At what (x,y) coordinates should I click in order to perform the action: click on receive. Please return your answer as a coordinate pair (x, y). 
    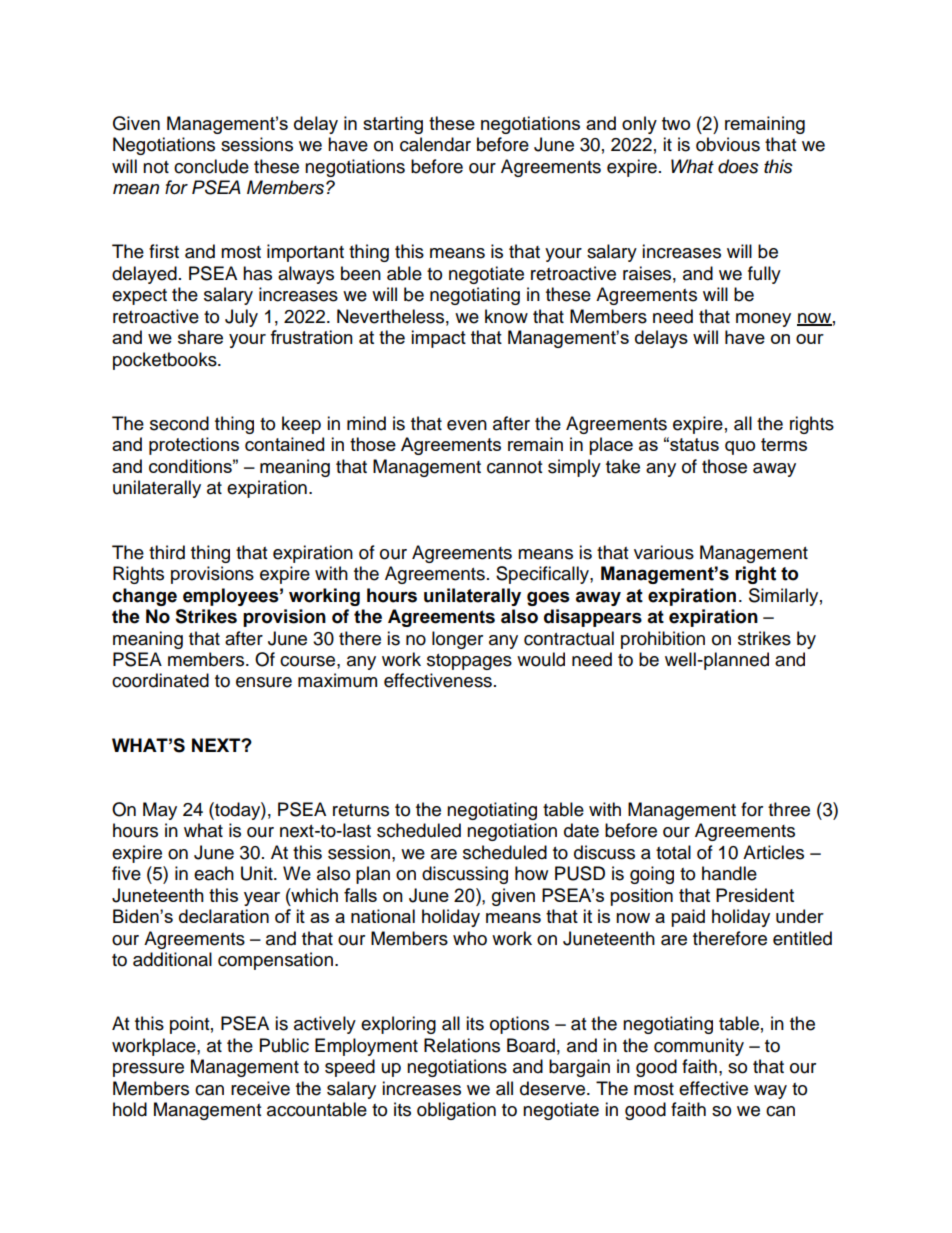
    Looking at the image, I should click on (260, 1088).
